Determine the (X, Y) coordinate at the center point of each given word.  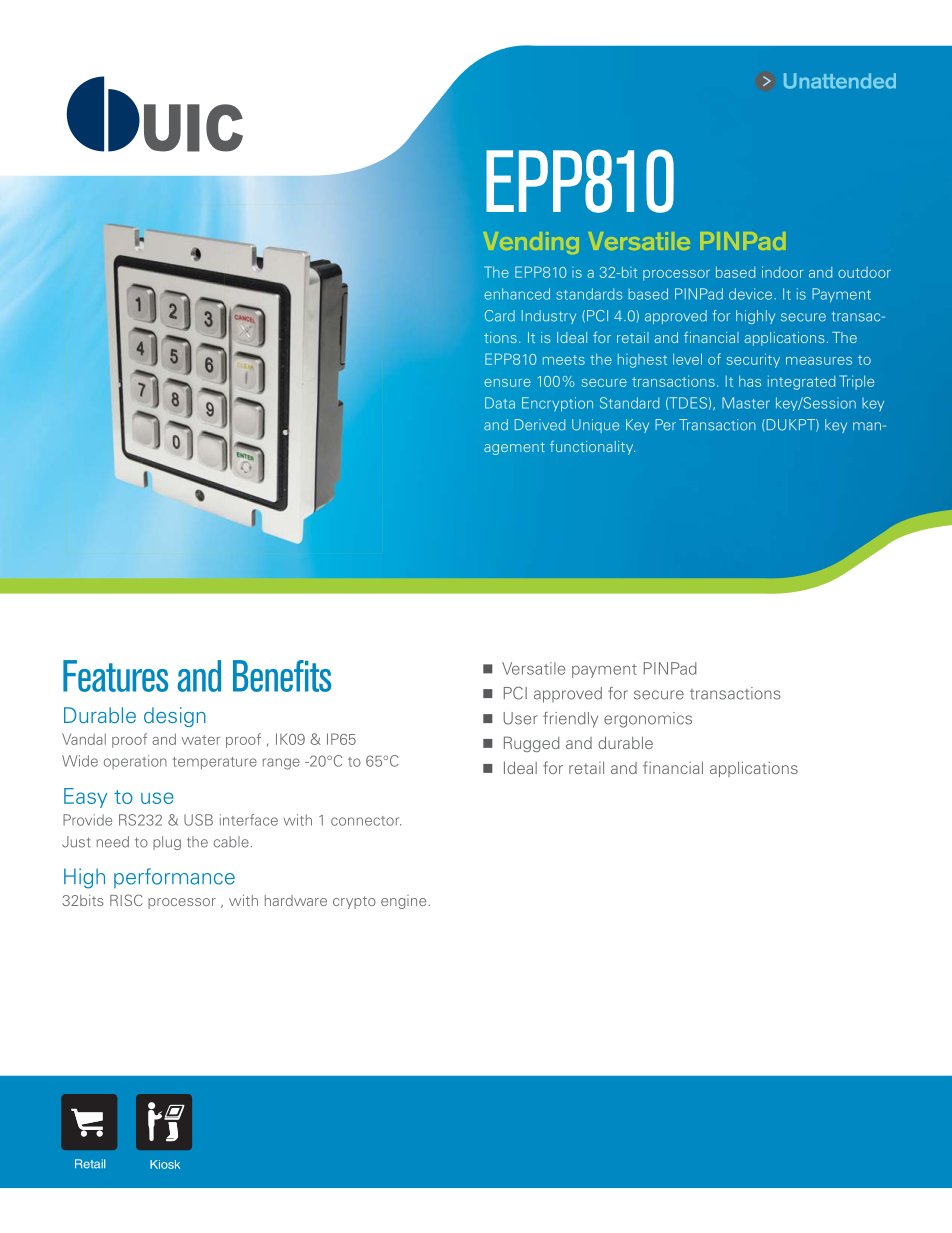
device (752, 294)
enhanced (517, 294)
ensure (507, 383)
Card (500, 316)
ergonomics (648, 720)
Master (746, 403)
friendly (570, 720)
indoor (783, 272)
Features (115, 676)
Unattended (840, 81)
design (175, 717)
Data (500, 403)
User (520, 718)
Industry (549, 317)
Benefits (282, 676)
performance (174, 878)
